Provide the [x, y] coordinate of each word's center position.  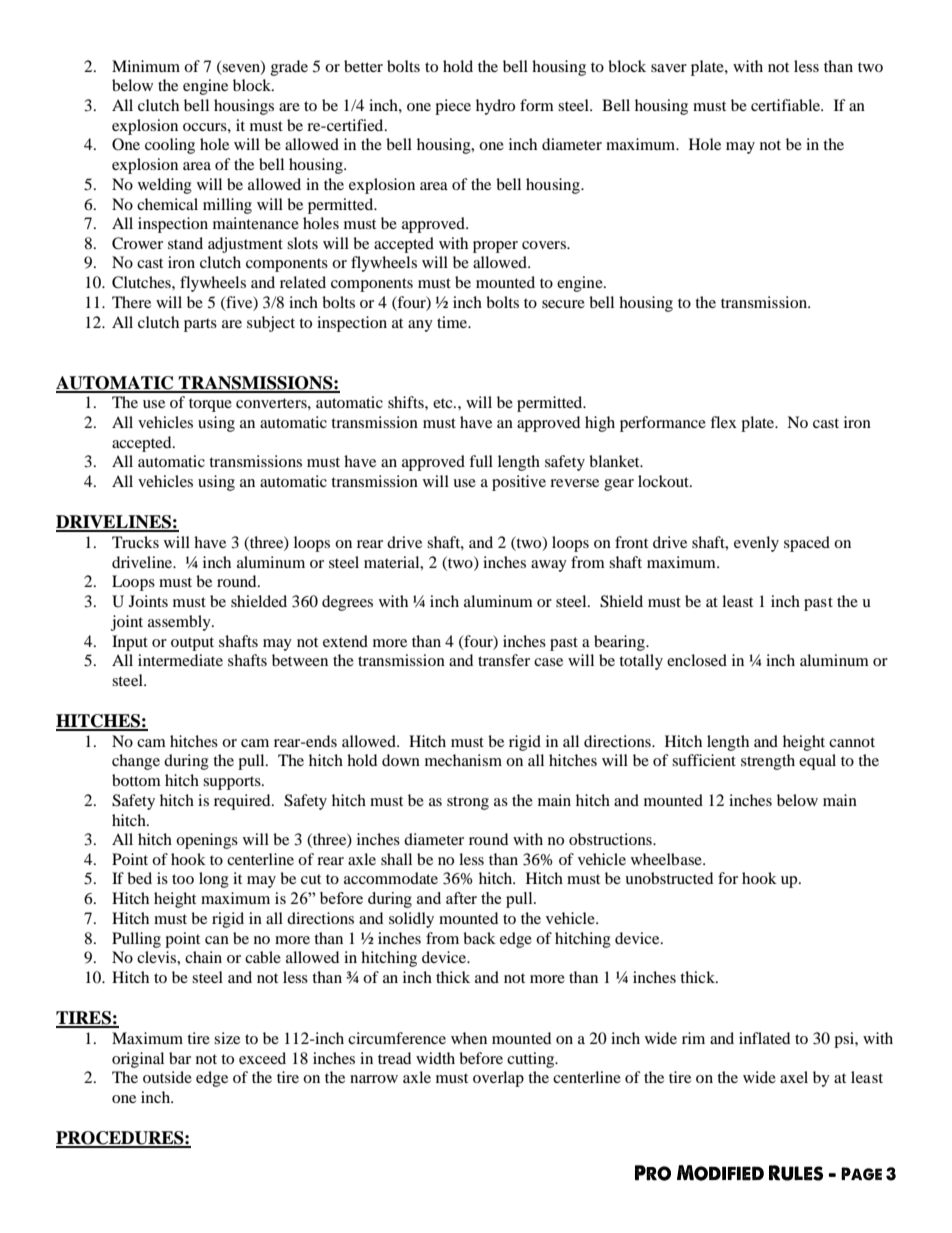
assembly [180, 623]
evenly [756, 544]
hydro [495, 107]
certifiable [786, 105]
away [549, 566]
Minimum [146, 66]
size [227, 1038]
